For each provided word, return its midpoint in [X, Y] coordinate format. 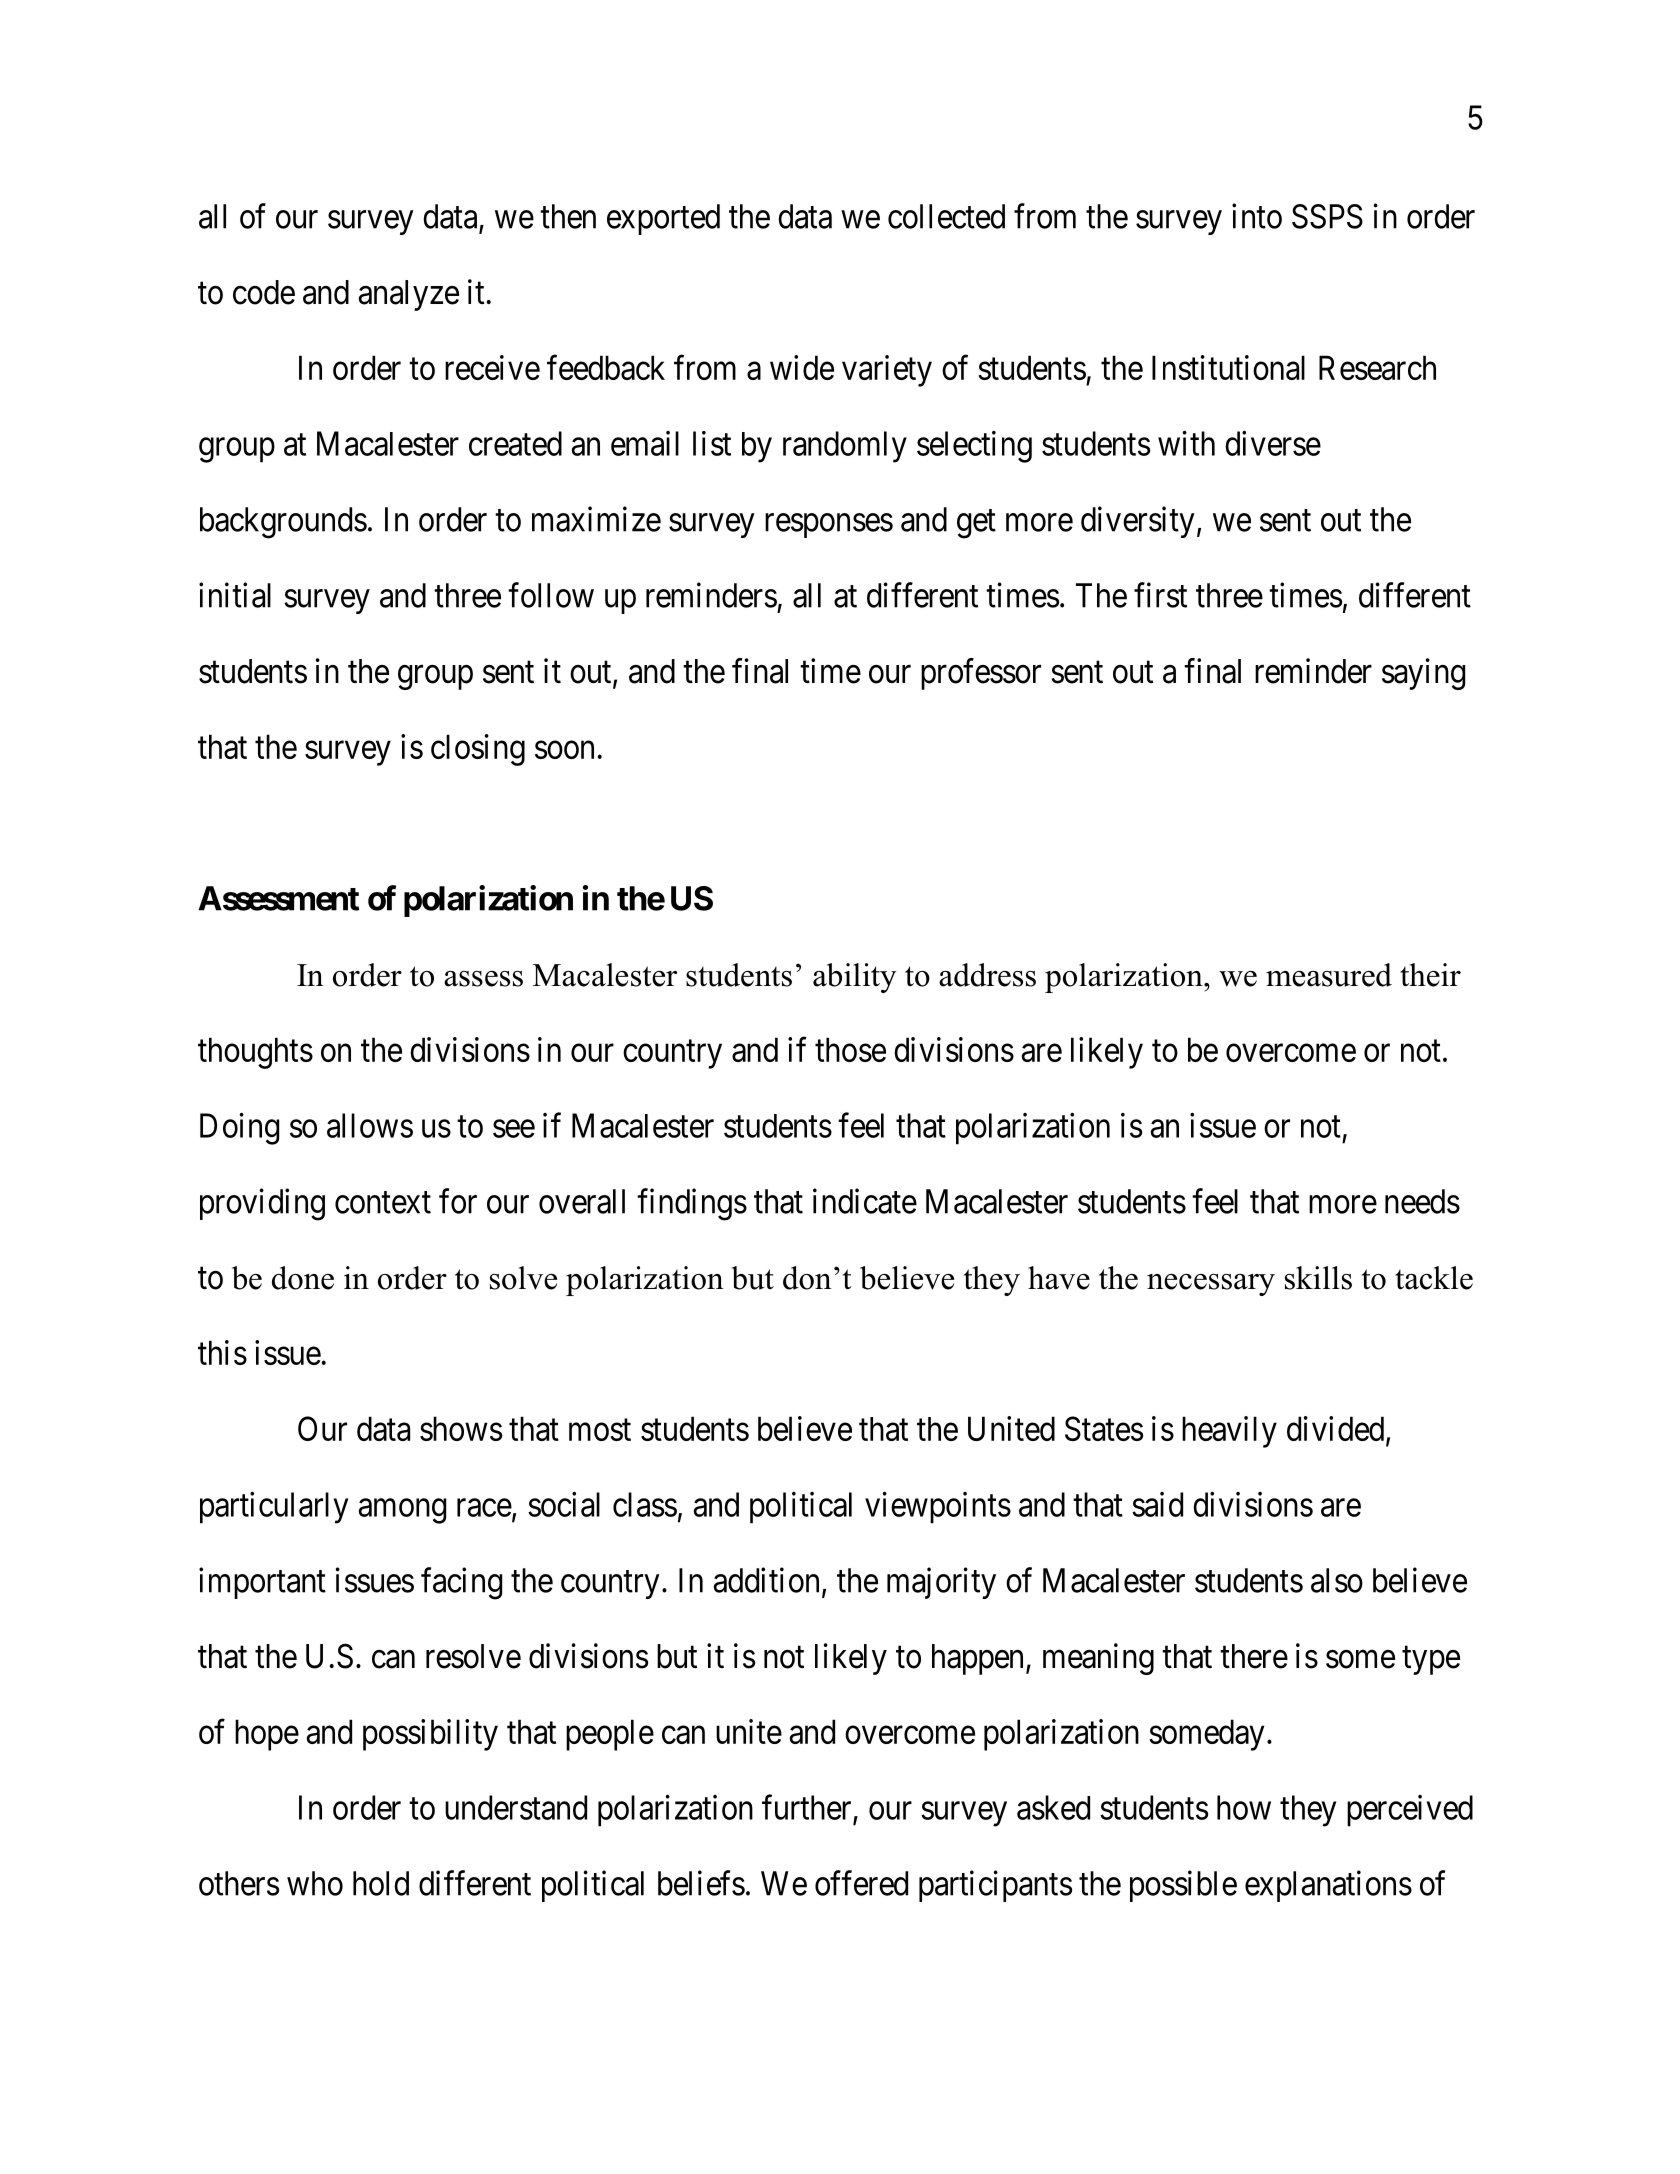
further [806, 1807]
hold [381, 1883]
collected [946, 216]
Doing [239, 1129]
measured [1329, 975]
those [850, 1049]
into [1257, 216]
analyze [409, 295]
